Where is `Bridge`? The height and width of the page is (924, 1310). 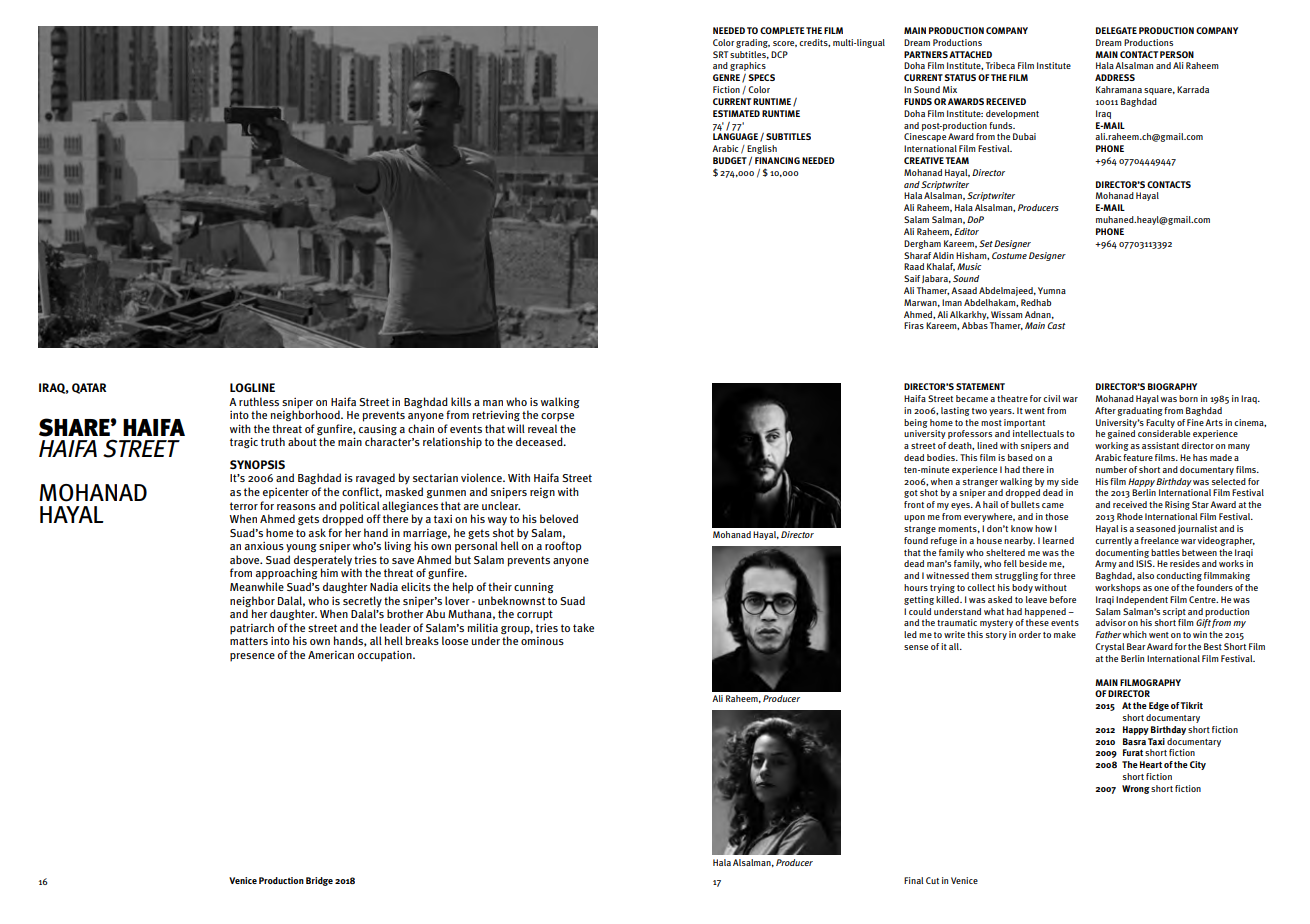
Bridge is located at coordinates (319, 881).
